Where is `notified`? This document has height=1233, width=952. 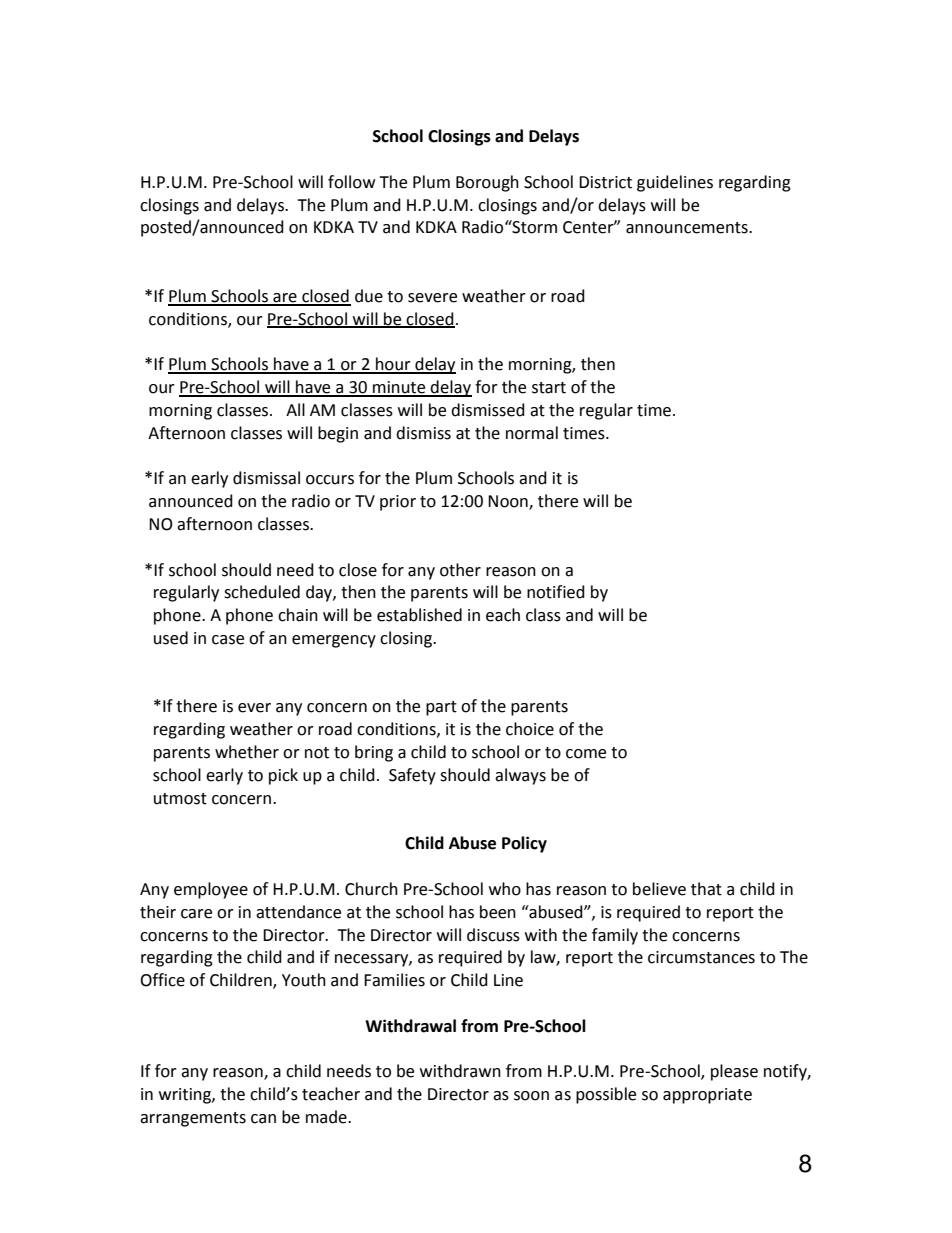
notified is located at coordinates (556, 592).
